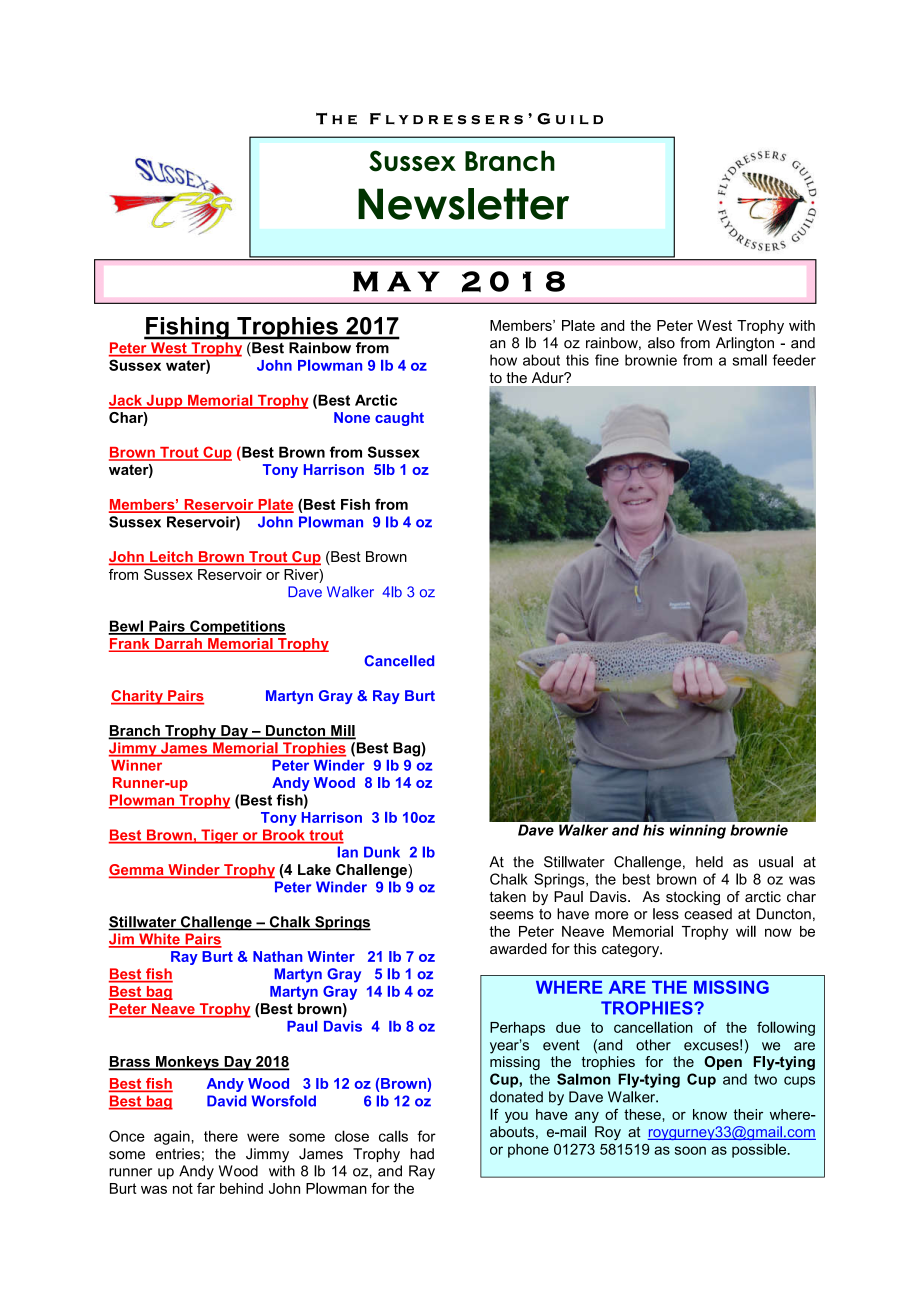 The image size is (924, 1308). What do you see at coordinates (237, 627) in the document?
I see `Competitions` at bounding box center [237, 627].
